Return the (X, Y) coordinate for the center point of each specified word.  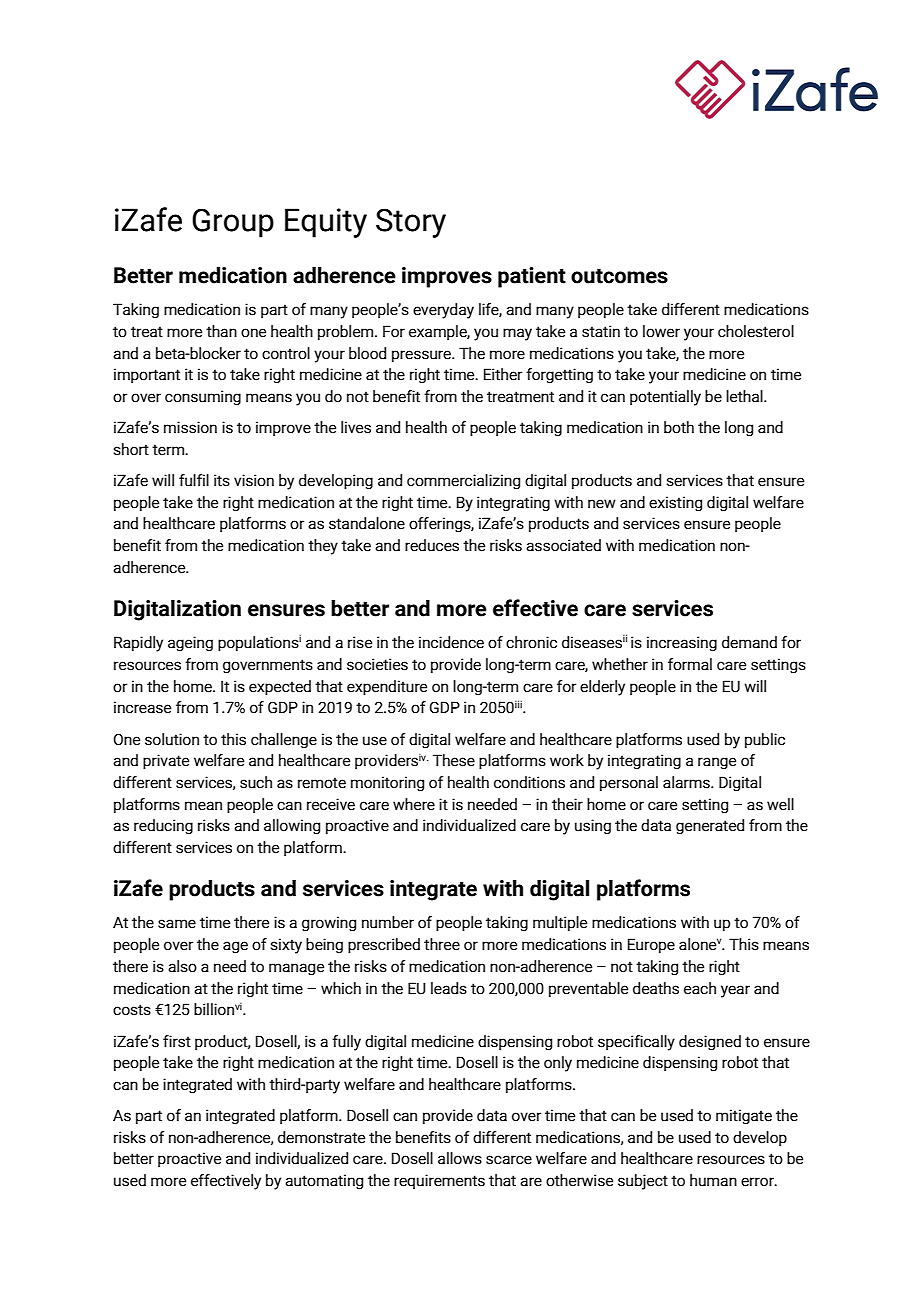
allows (460, 1158)
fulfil (194, 480)
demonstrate (321, 1137)
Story (411, 223)
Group (233, 223)
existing (675, 503)
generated (710, 826)
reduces (432, 545)
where (414, 804)
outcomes (619, 276)
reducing (163, 826)
